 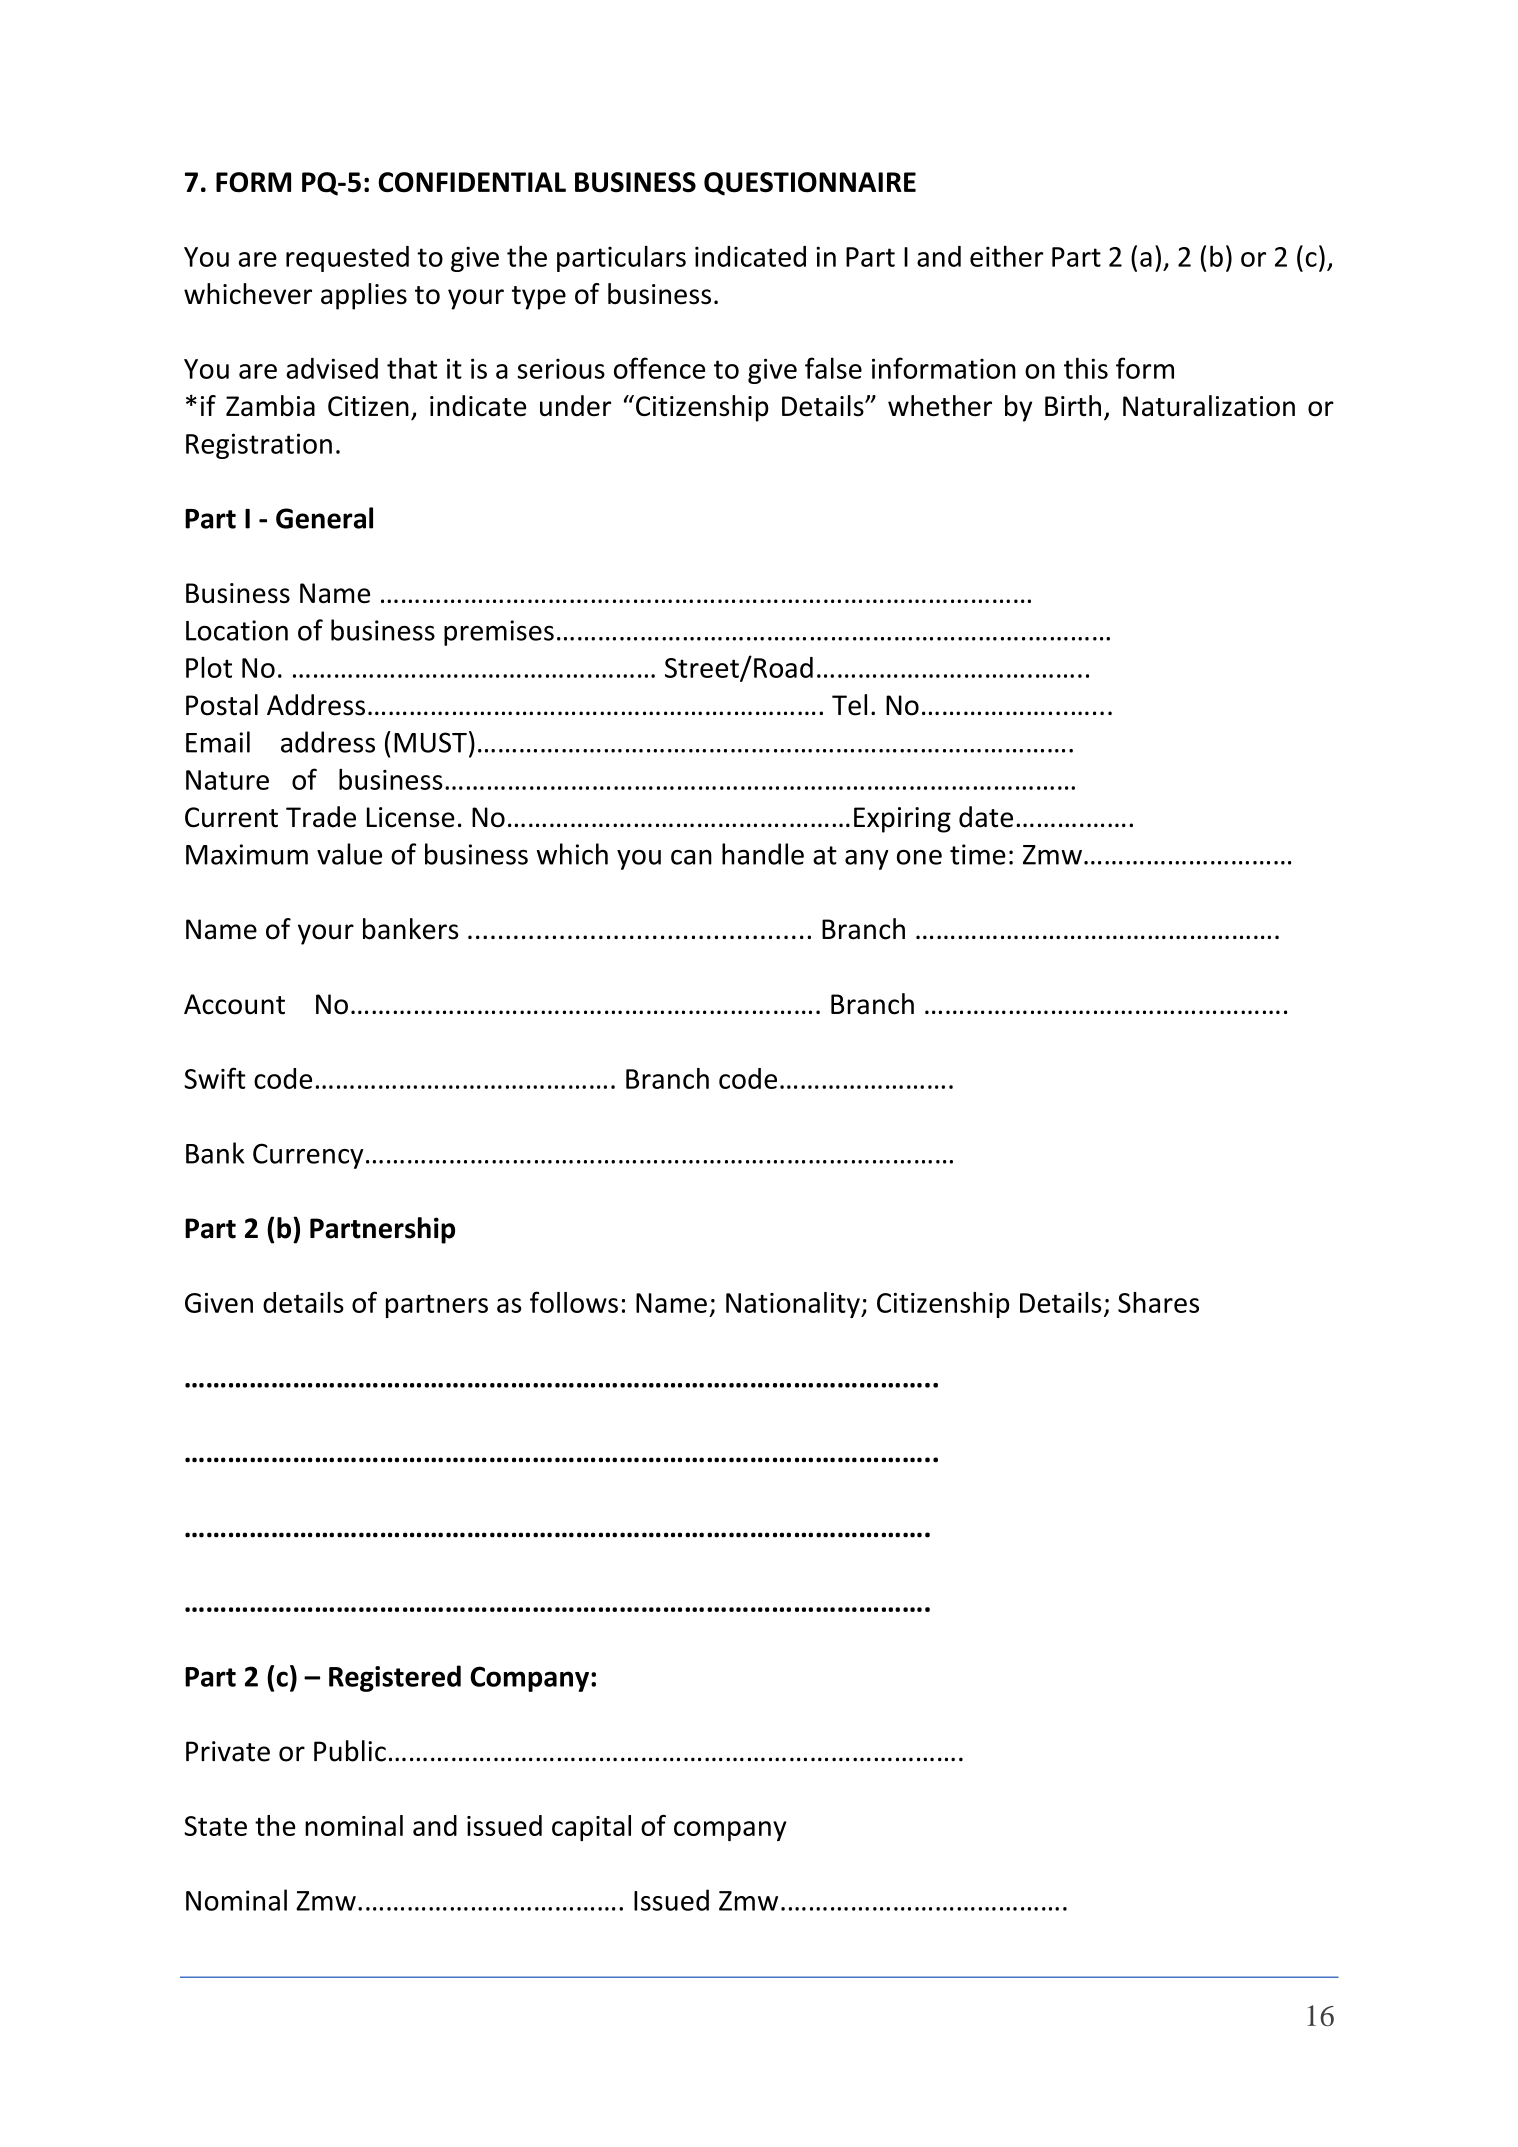 I want to click on either, so click(x=1006, y=256).
